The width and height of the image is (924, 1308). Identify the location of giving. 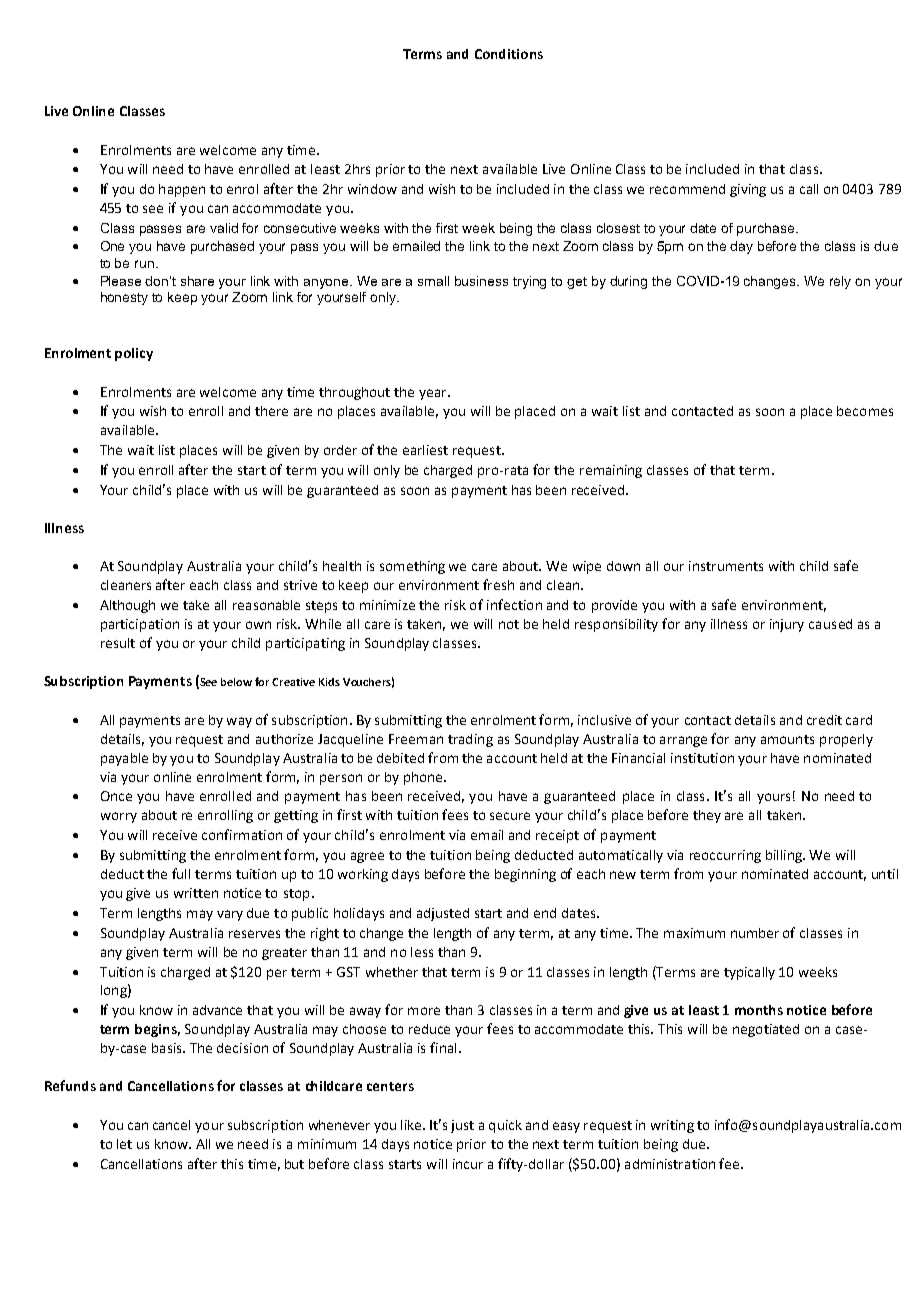
(748, 190).
